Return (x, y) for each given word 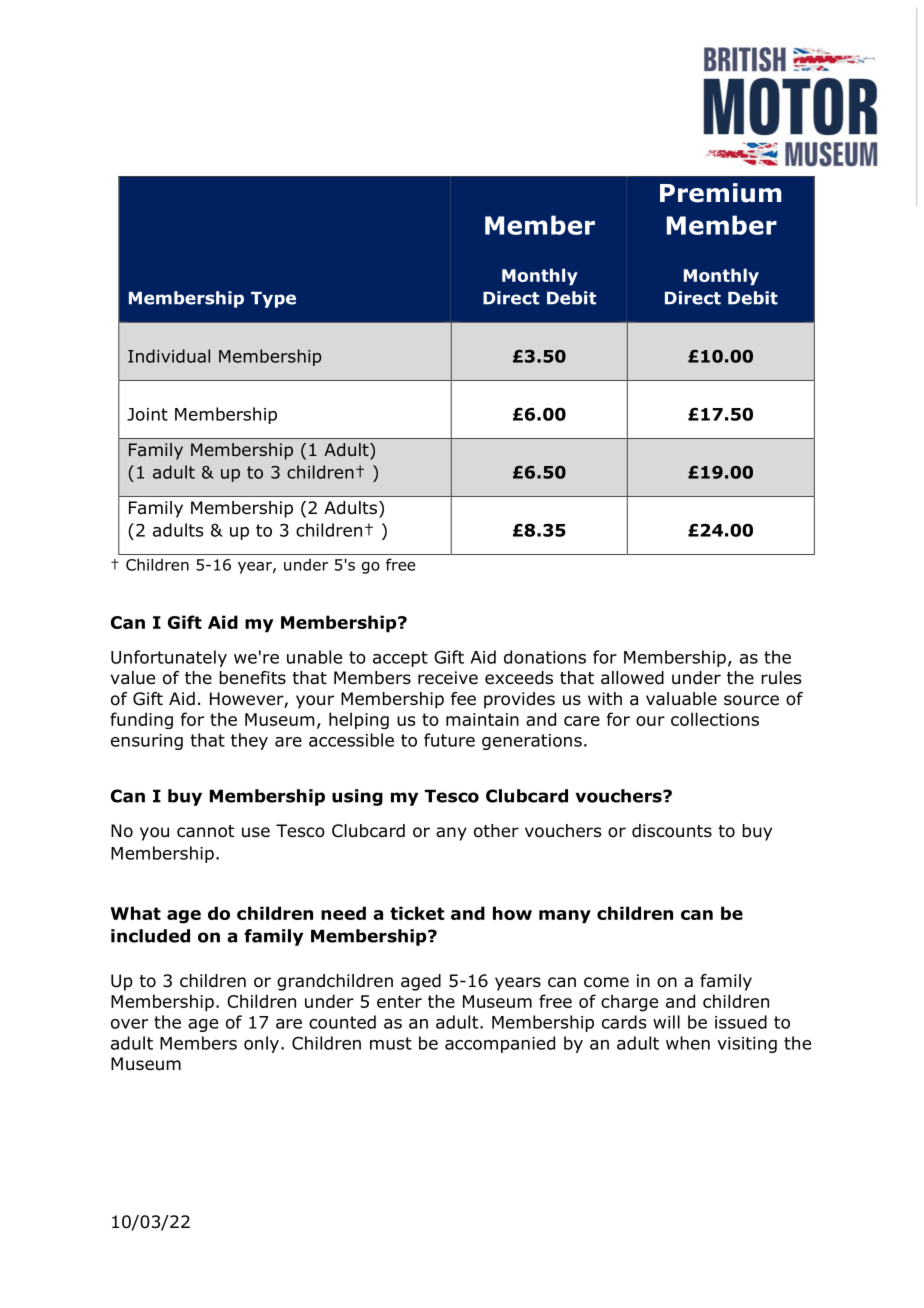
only (261, 1044)
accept (400, 659)
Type (273, 300)
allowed (632, 678)
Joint (147, 414)
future (449, 740)
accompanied (500, 1044)
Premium (721, 193)
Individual (169, 356)
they (249, 741)
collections (715, 719)
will (666, 1022)
